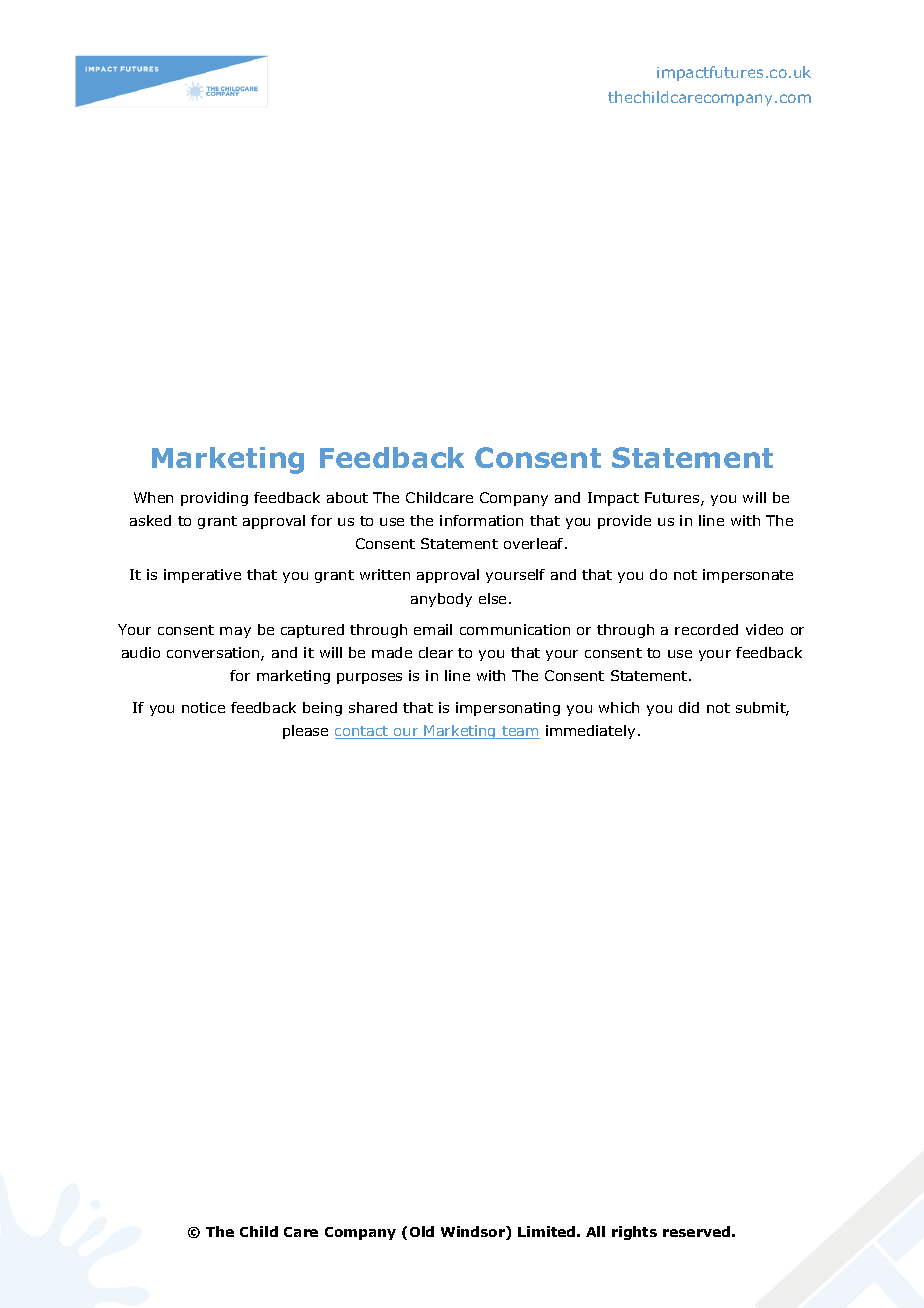  What do you see at coordinates (595, 1231) in the screenshot?
I see `All` at bounding box center [595, 1231].
